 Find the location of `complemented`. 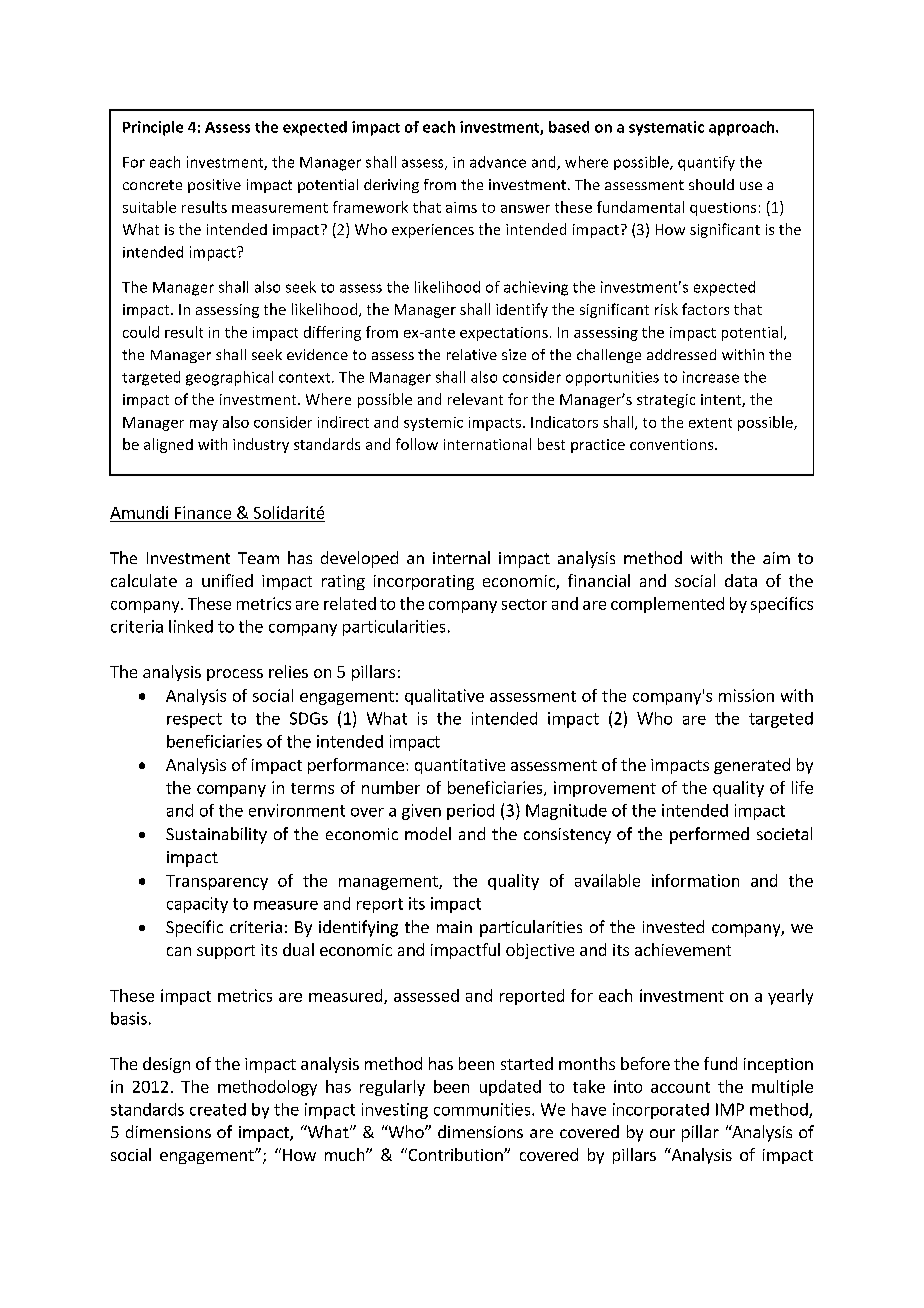

complemented is located at coordinates (667, 605).
